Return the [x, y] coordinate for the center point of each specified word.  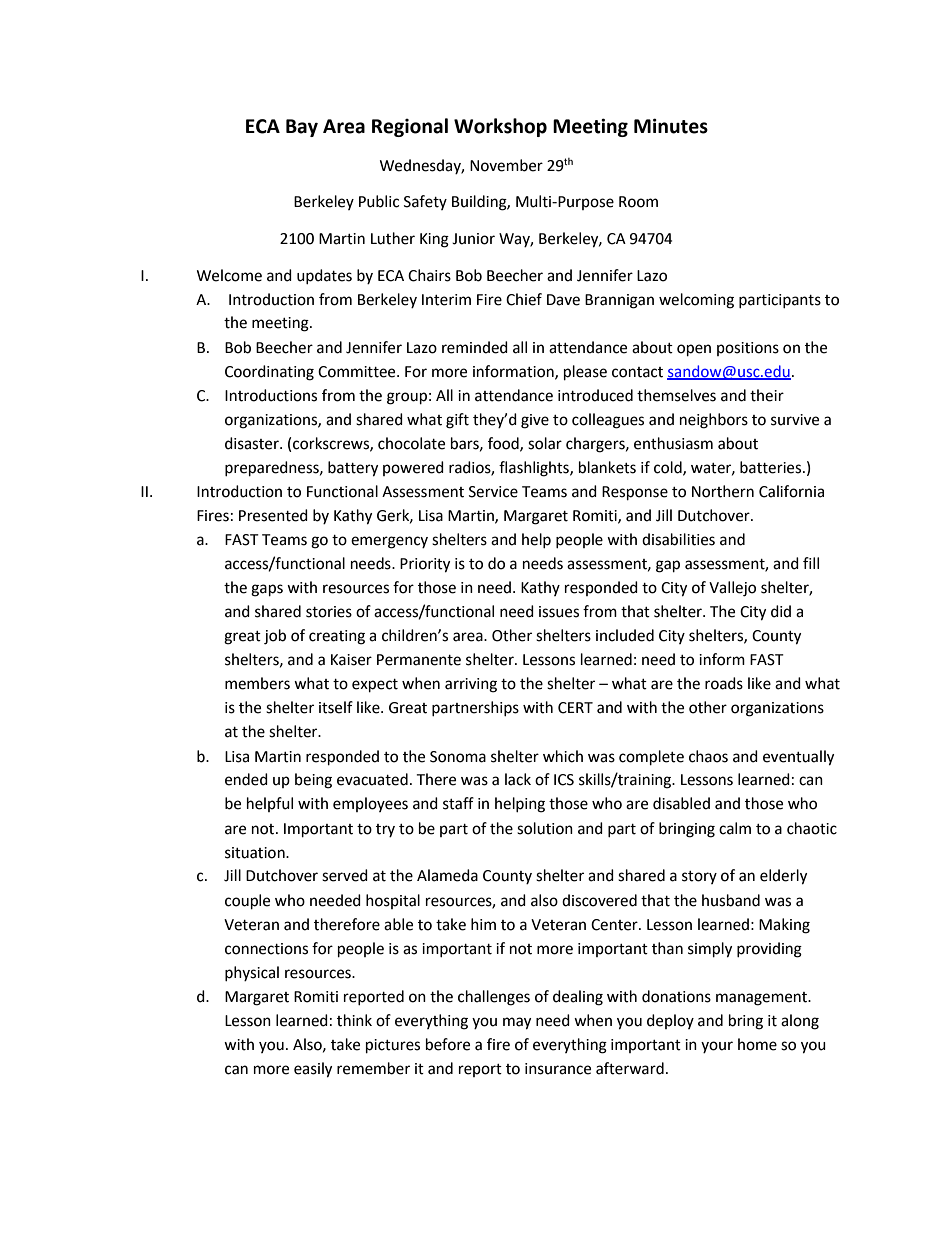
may [517, 1023]
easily [313, 1070]
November [506, 165]
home [757, 1044]
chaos [708, 756]
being [313, 781]
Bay [302, 128]
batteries [772, 467]
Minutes [671, 126]
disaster [253, 443]
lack [518, 779]
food [504, 444]
